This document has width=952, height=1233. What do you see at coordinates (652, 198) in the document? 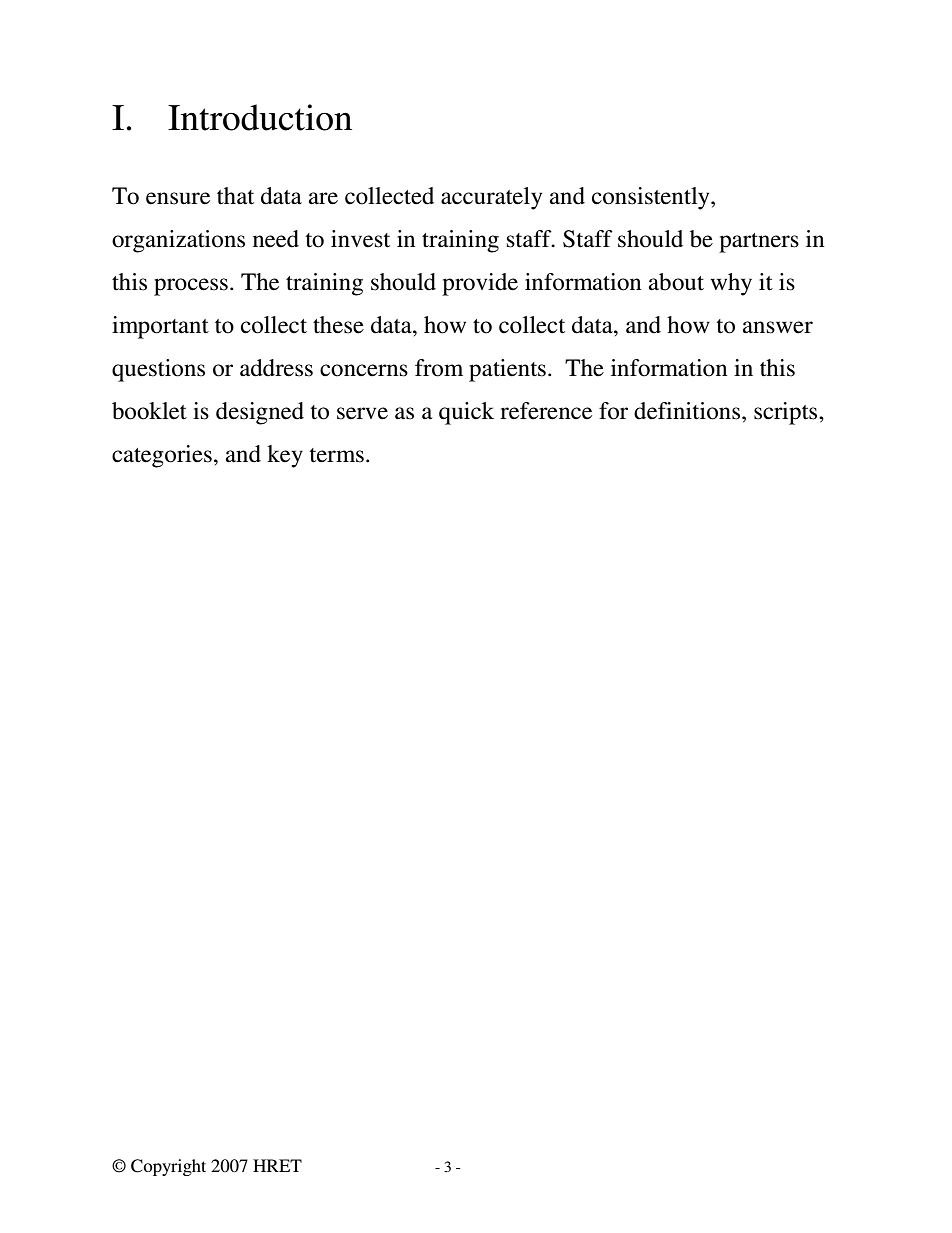
I see `consistently` at bounding box center [652, 198].
